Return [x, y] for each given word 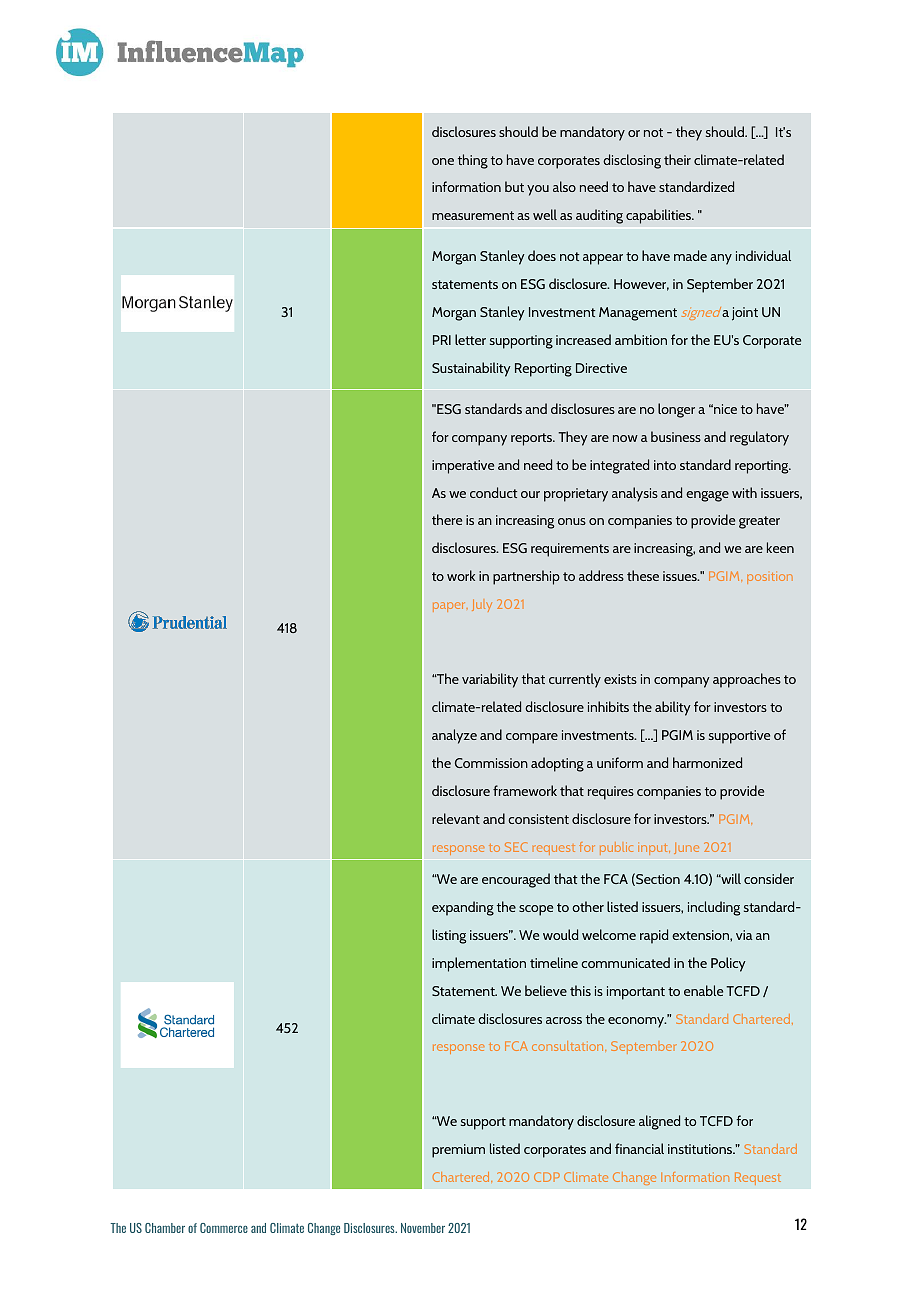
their [677, 159]
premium [458, 1151]
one [443, 161]
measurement [473, 215]
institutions [701, 1149]
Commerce [224, 1228]
